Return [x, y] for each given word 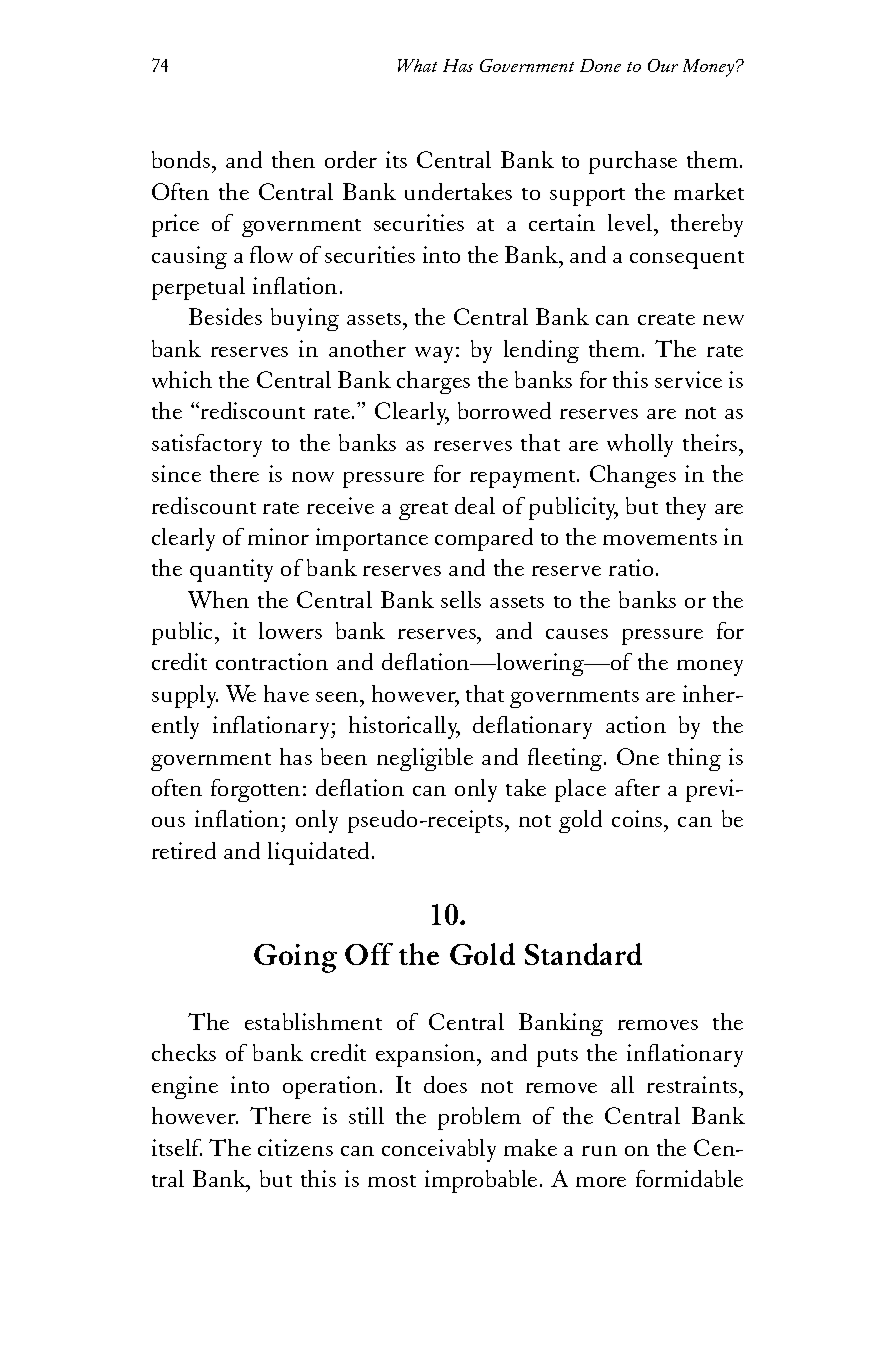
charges [433, 382]
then [293, 159]
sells [461, 599]
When [218, 599]
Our [663, 65]
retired [184, 850]
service [688, 379]
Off [369, 954]
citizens [295, 1147]
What [417, 65]
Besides [225, 316]
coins [638, 818]
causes [577, 634]
